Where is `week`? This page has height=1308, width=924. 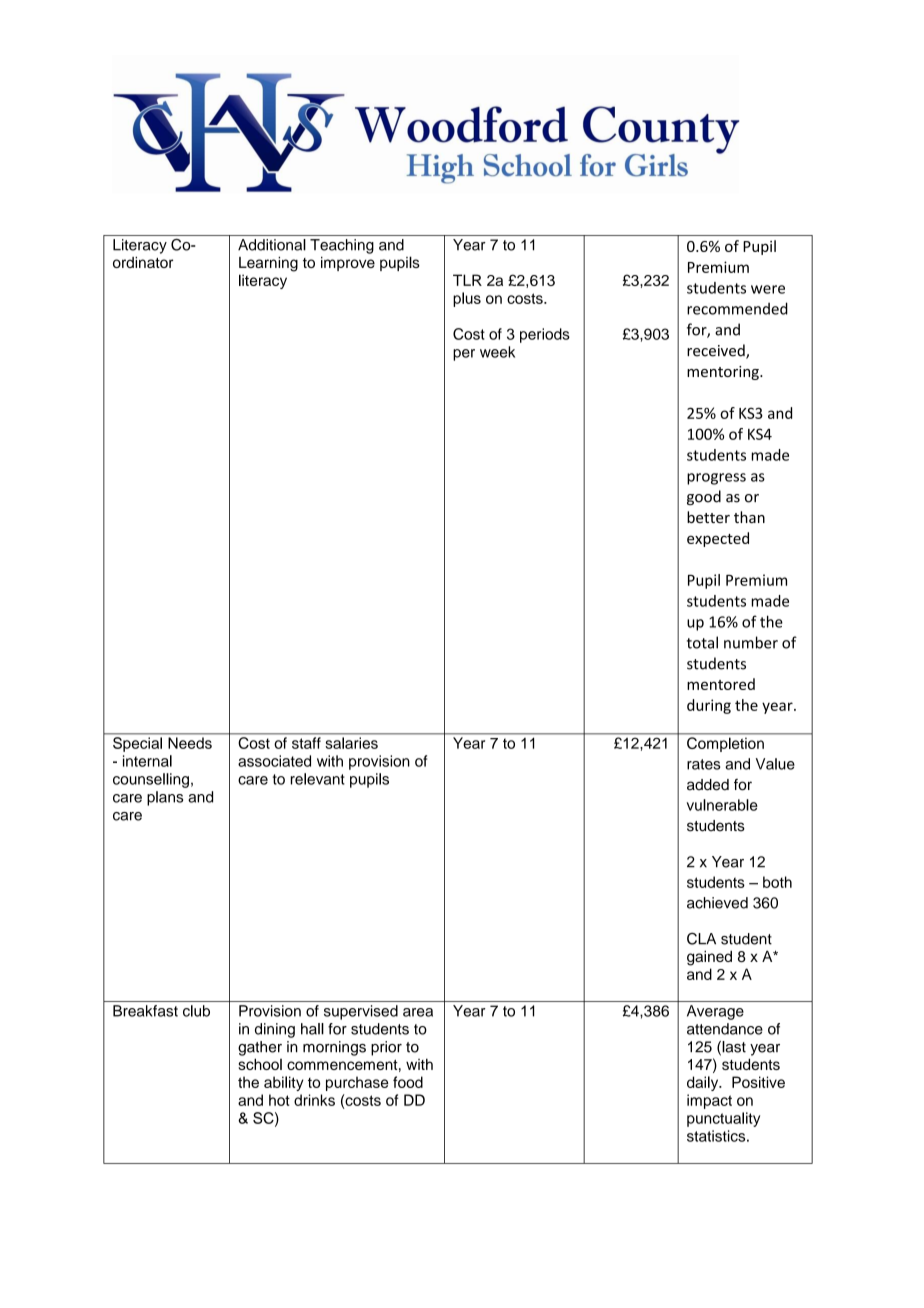
week is located at coordinates (497, 352).
